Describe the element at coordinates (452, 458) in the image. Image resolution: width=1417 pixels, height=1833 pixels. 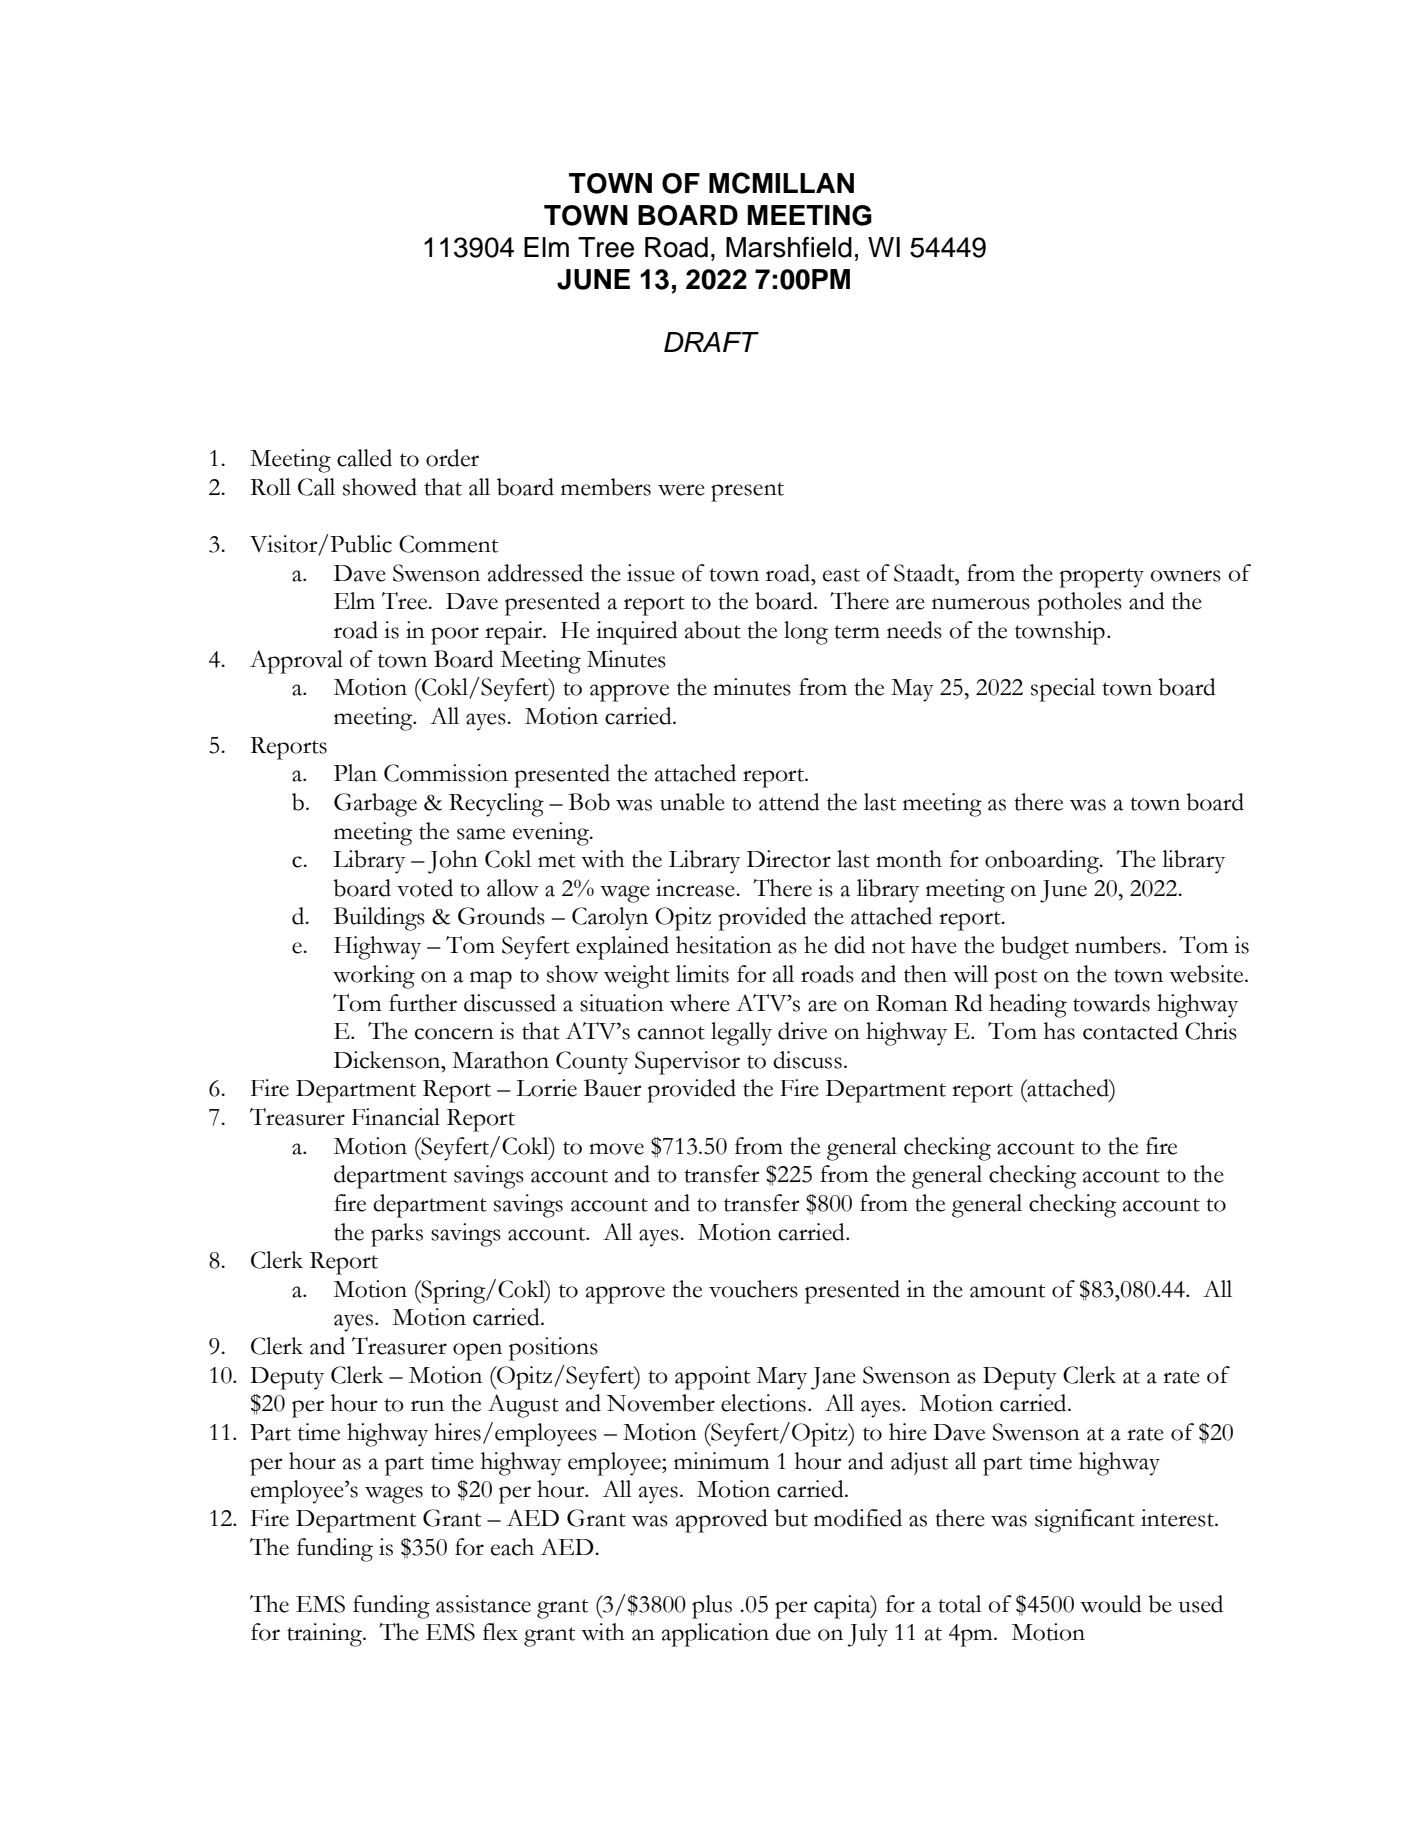
I see `order` at that location.
